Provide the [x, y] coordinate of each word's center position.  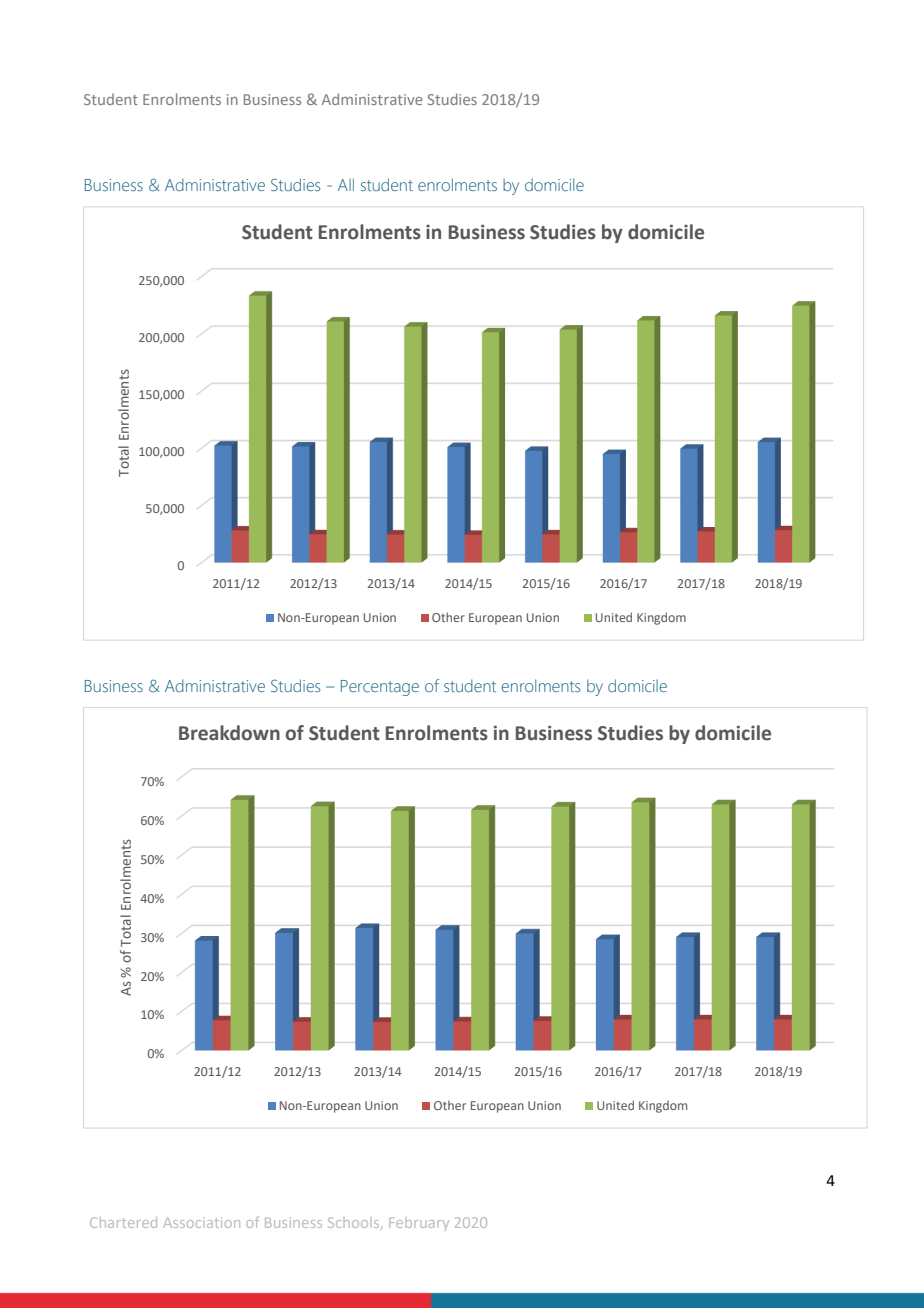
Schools [355, 1223]
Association [201, 1222]
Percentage [380, 688]
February [419, 1224]
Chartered [123, 1222]
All [346, 184]
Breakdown [229, 733]
